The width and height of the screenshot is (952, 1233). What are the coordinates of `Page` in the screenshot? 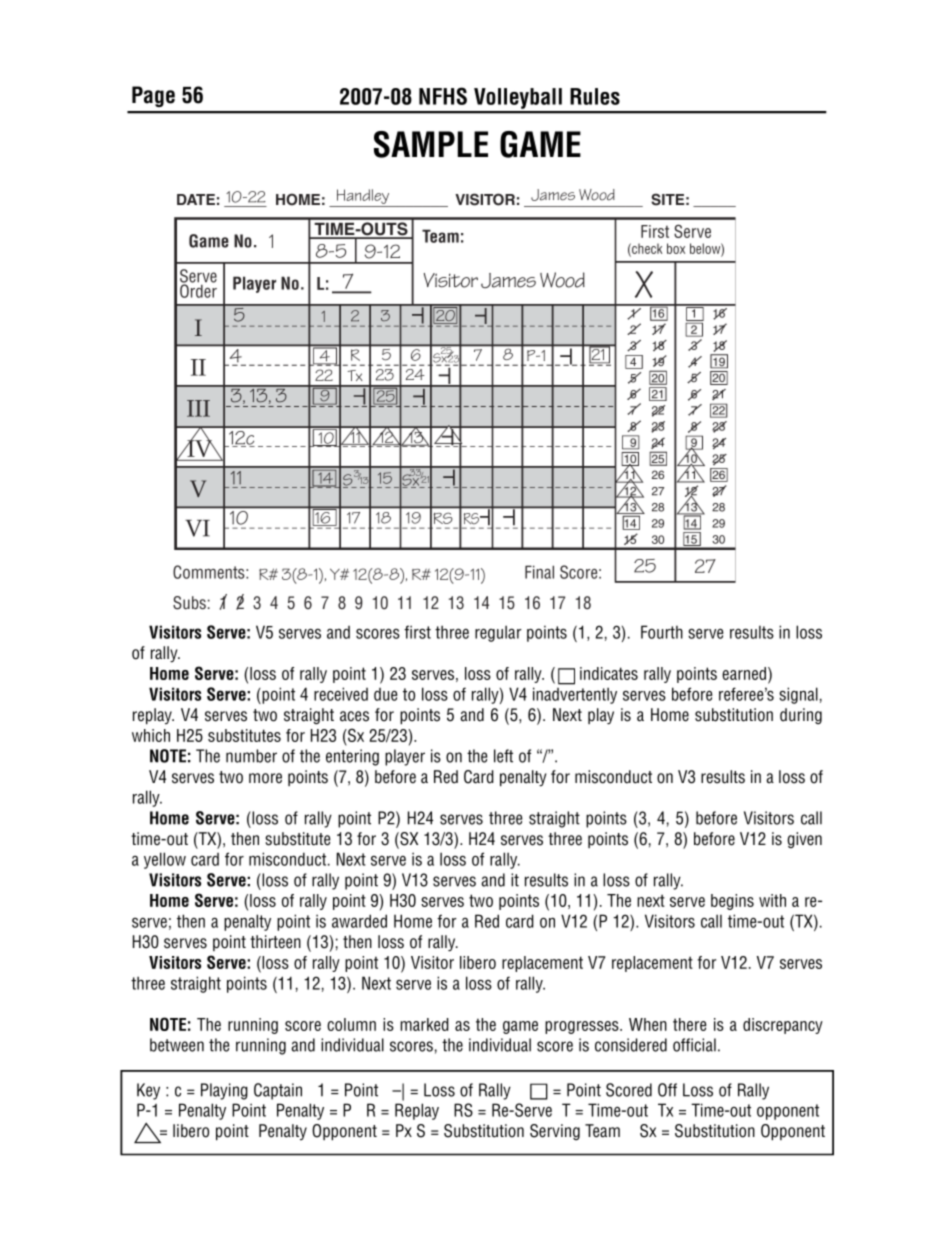 It's located at (153, 96).
